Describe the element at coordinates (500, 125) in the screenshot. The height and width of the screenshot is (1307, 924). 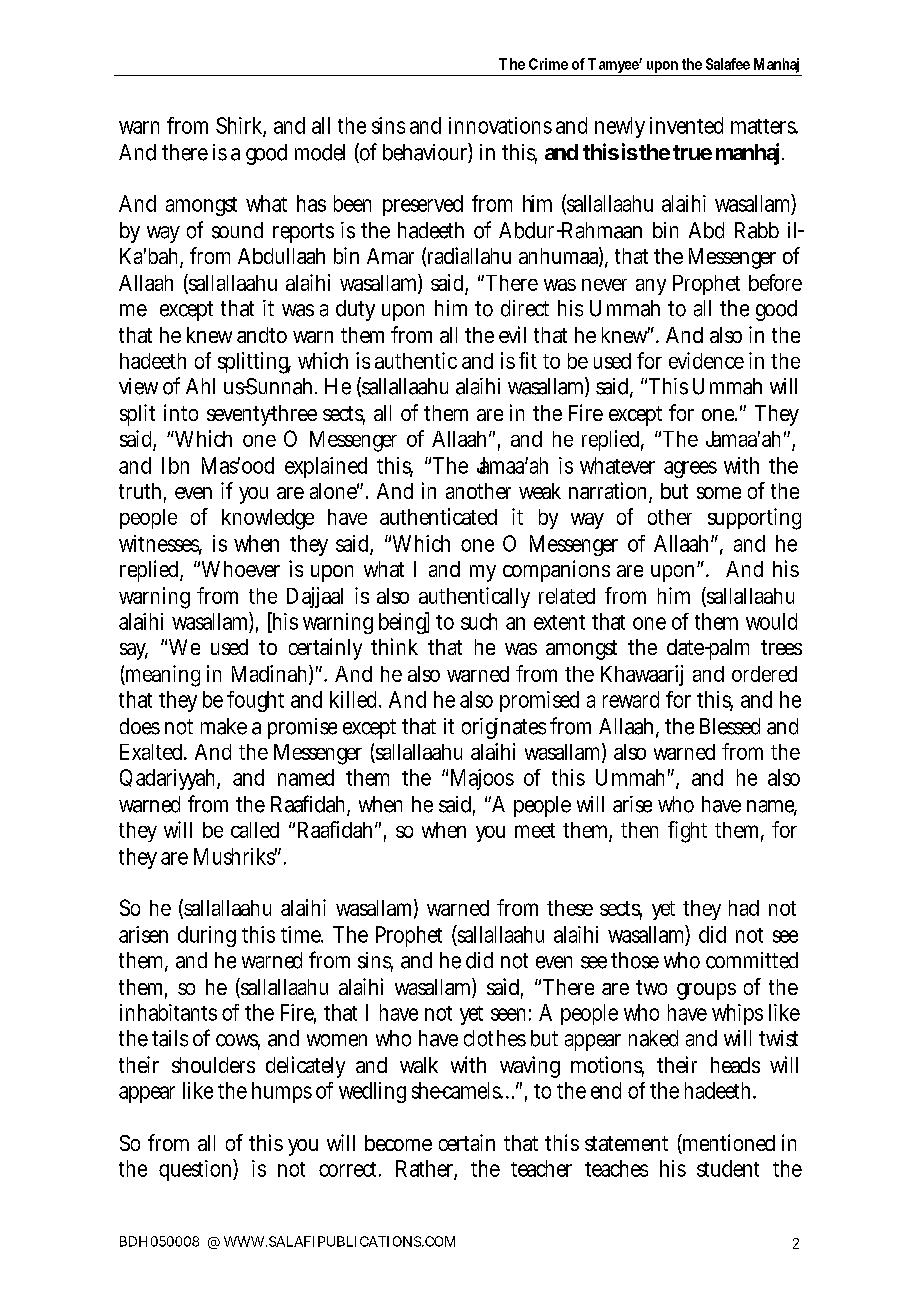
I see `innovations` at that location.
